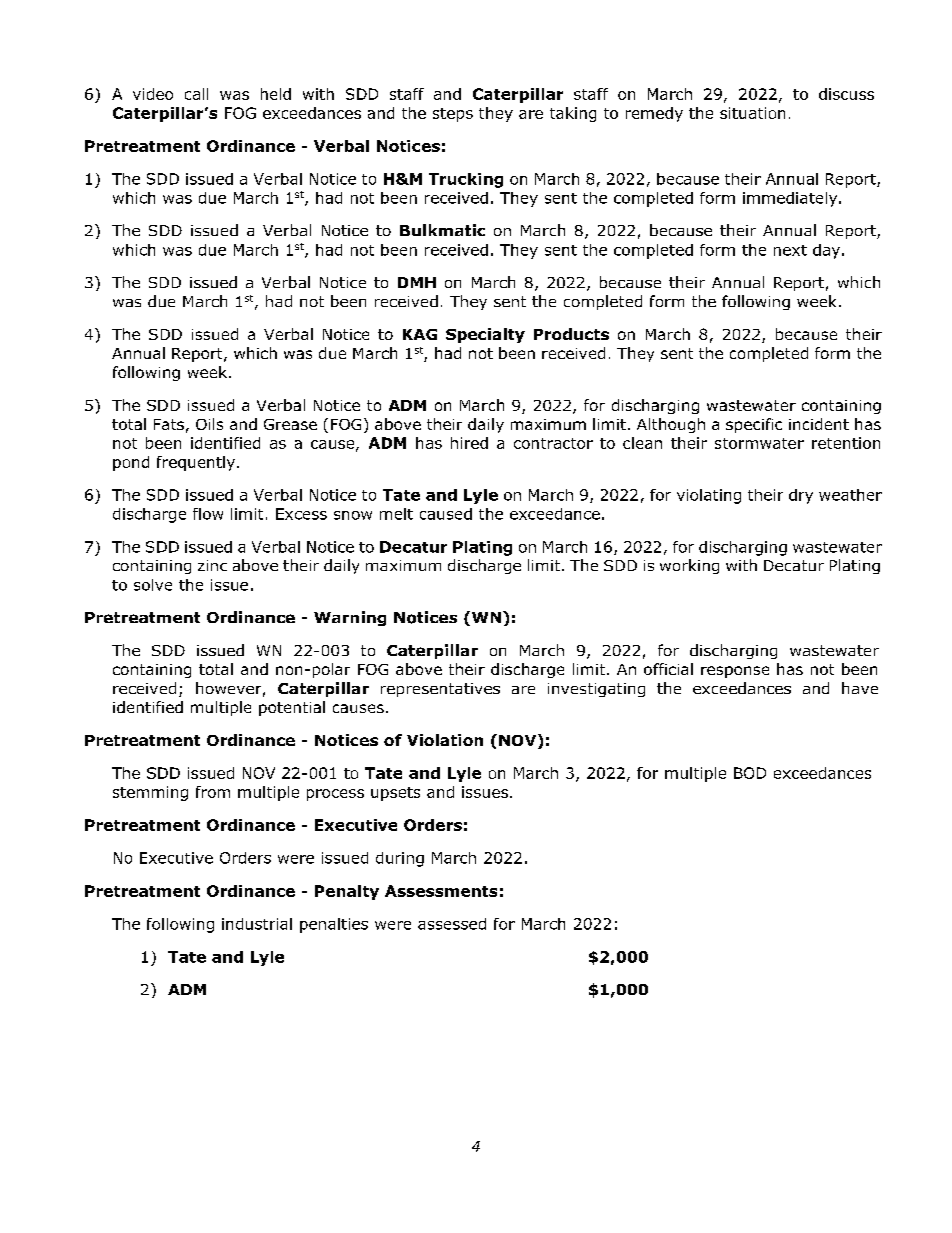 This image has height=1233, width=952. I want to click on flow, so click(208, 514).
